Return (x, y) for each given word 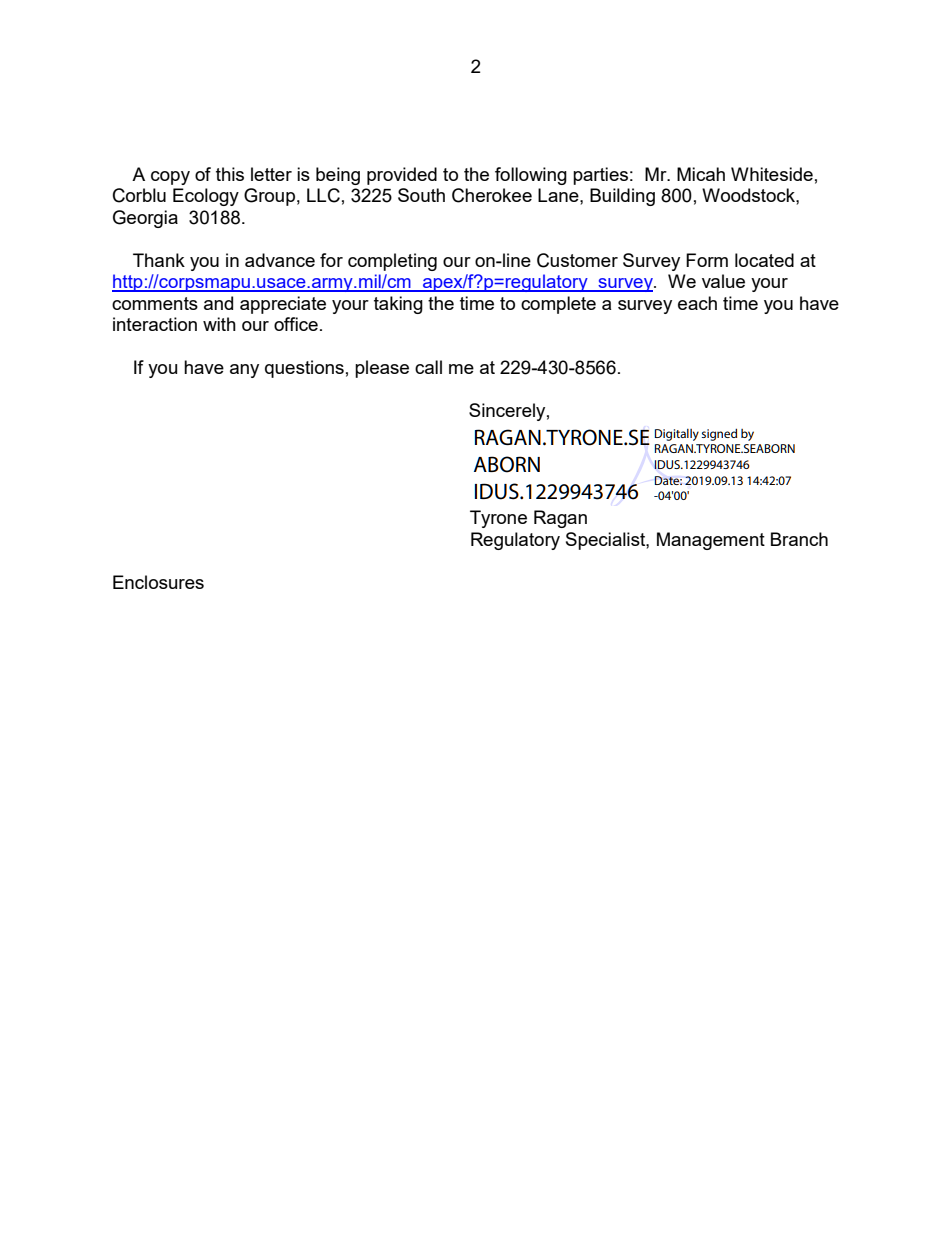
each (697, 303)
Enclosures (158, 582)
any (244, 371)
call (428, 367)
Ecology (206, 197)
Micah (701, 174)
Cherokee (492, 195)
